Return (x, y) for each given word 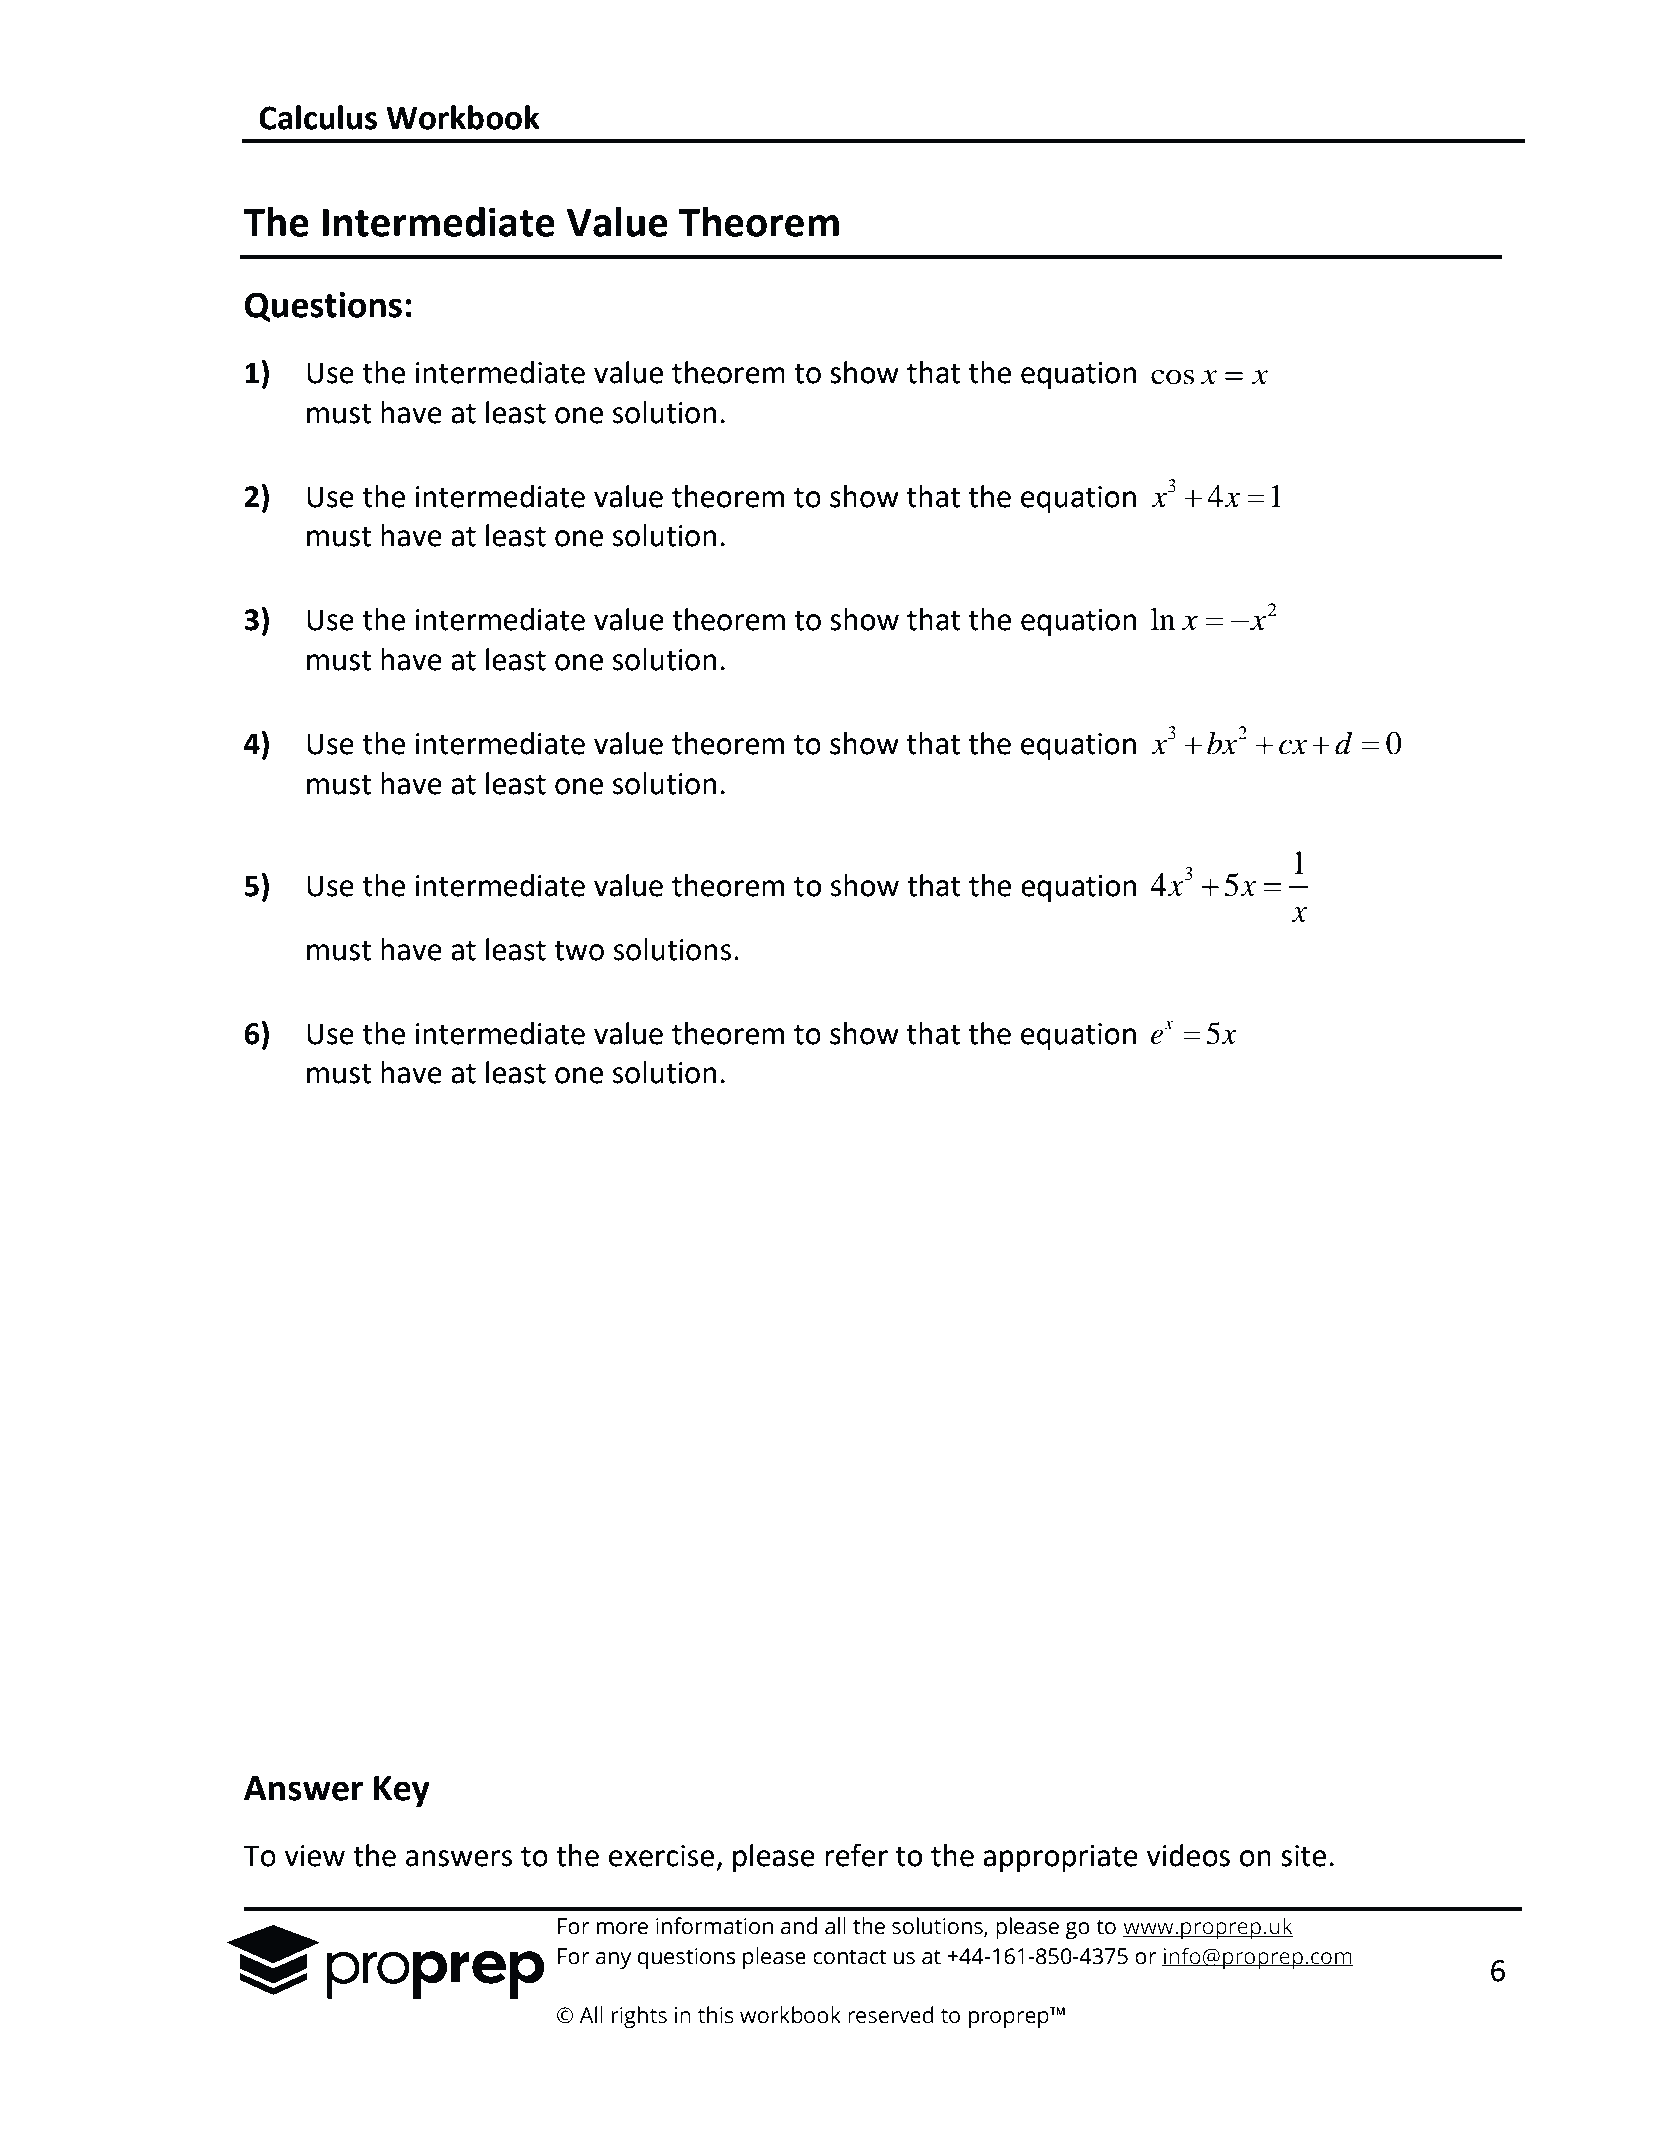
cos (1172, 377)
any (613, 1960)
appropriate (1060, 1858)
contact (850, 1957)
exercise (661, 1856)
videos (1188, 1855)
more (622, 1928)
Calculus (318, 117)
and (799, 1926)
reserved (891, 2015)
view (315, 1856)
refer (856, 1855)
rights (639, 2017)
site (1303, 1856)
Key (402, 1791)
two (579, 950)
